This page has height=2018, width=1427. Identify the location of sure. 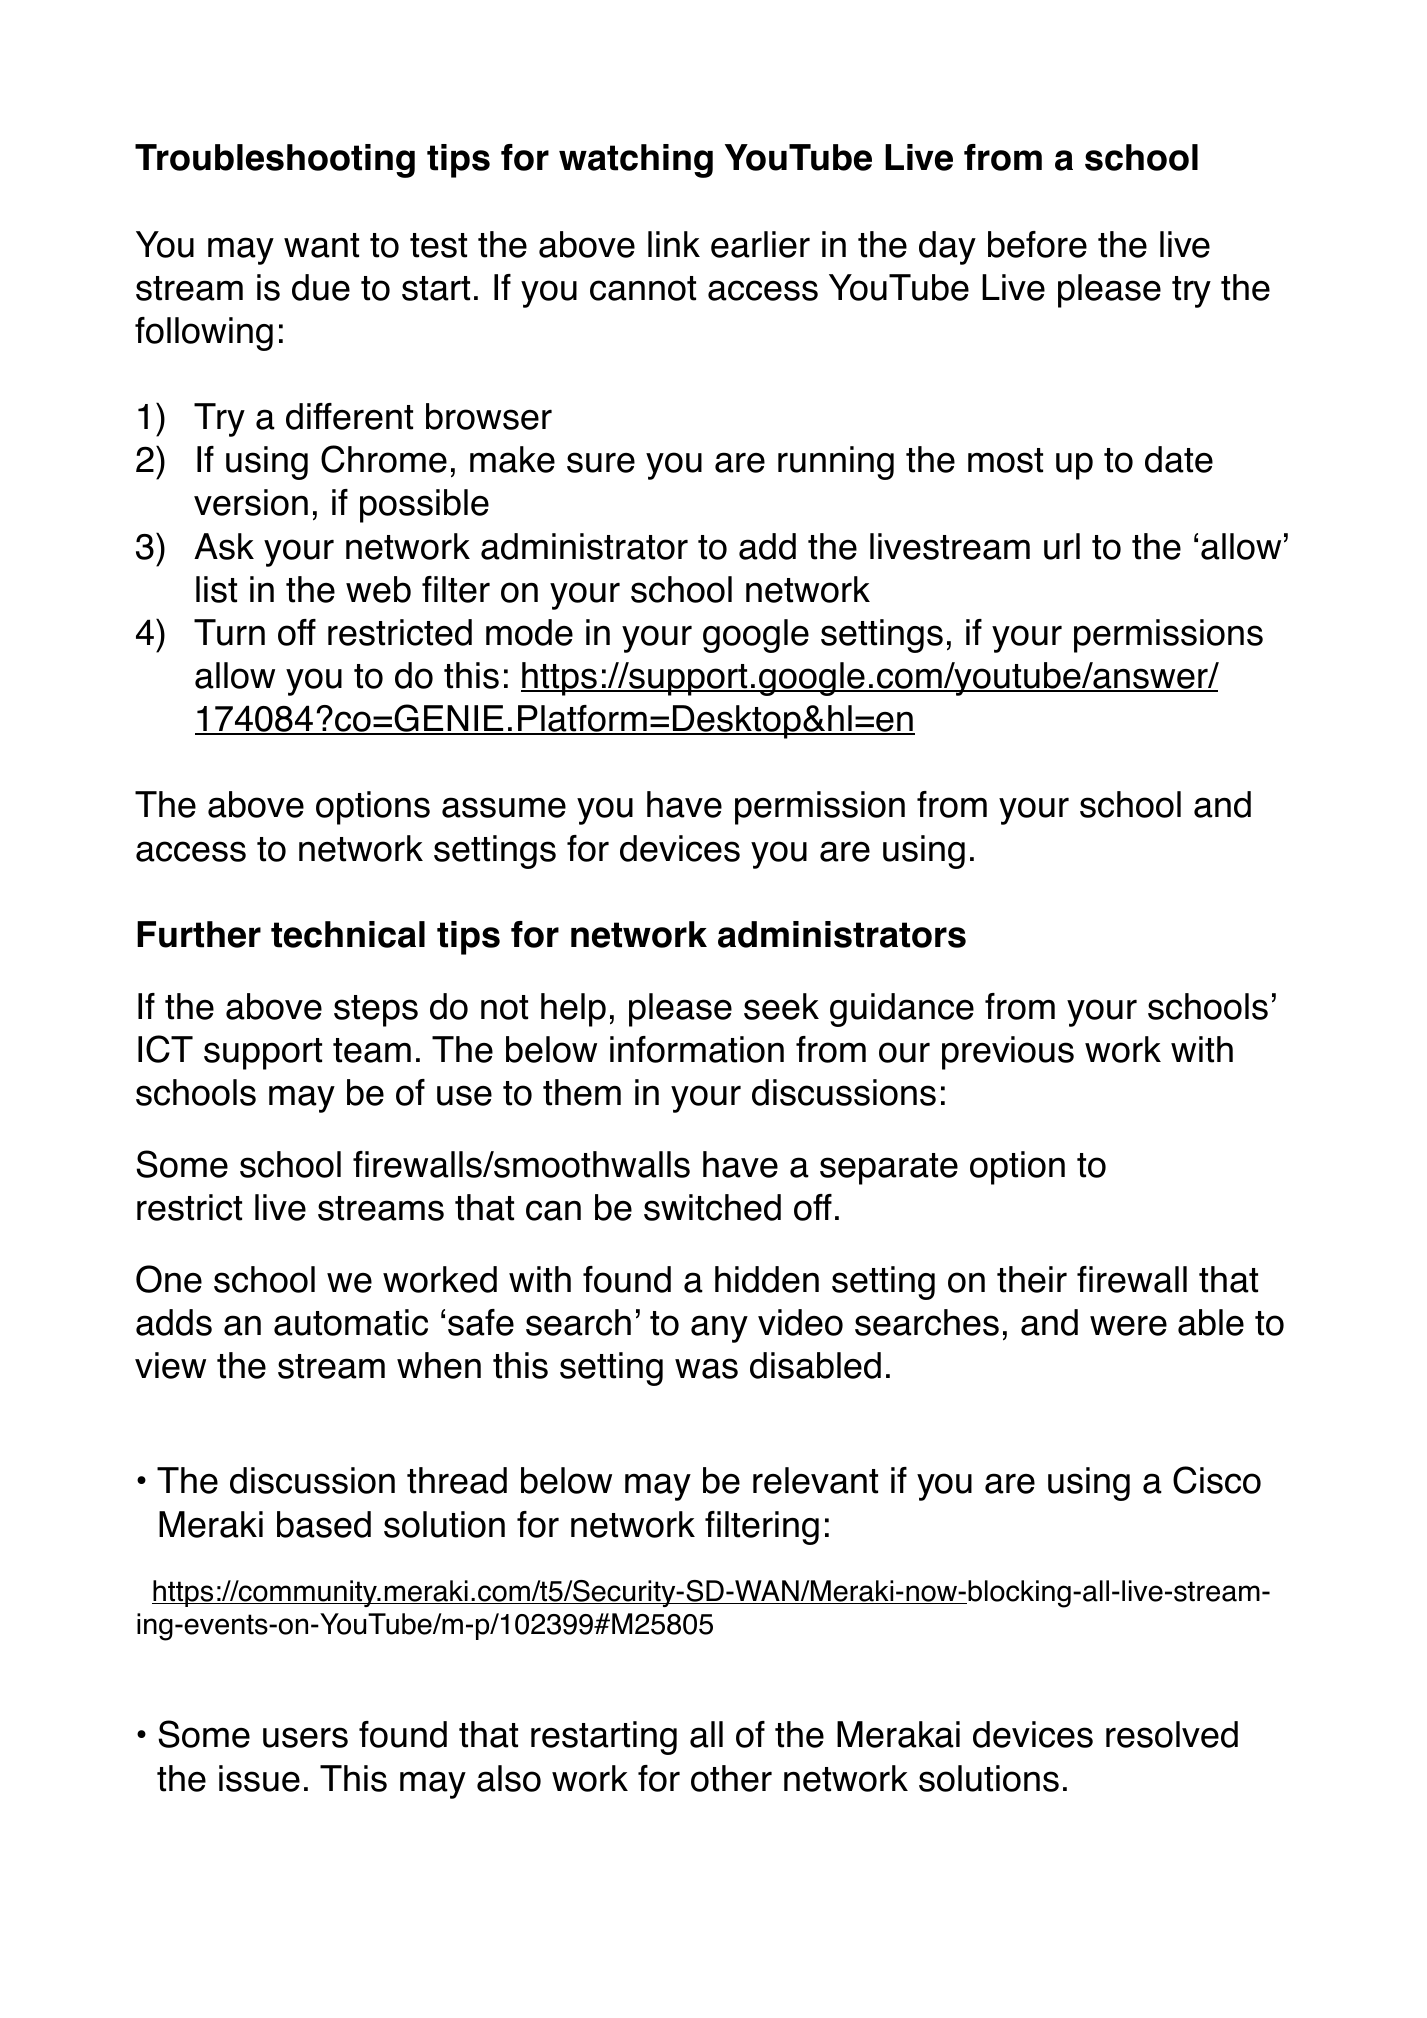
(601, 462).
